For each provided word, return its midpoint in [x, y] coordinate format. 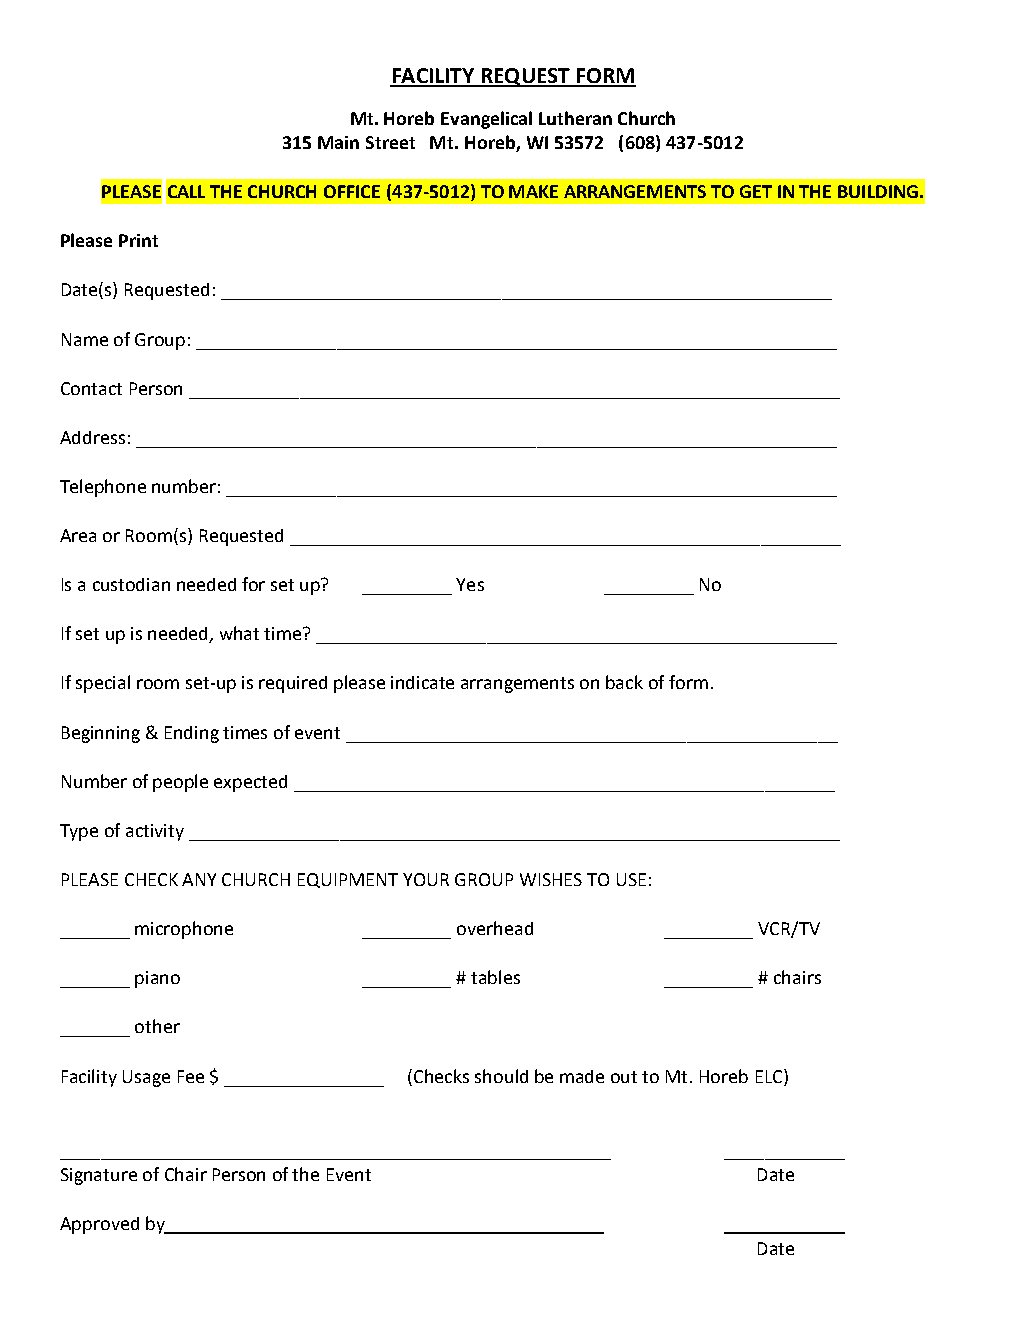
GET [756, 191]
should [501, 1076]
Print [138, 240]
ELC [770, 1076]
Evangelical [486, 120]
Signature [99, 1176]
